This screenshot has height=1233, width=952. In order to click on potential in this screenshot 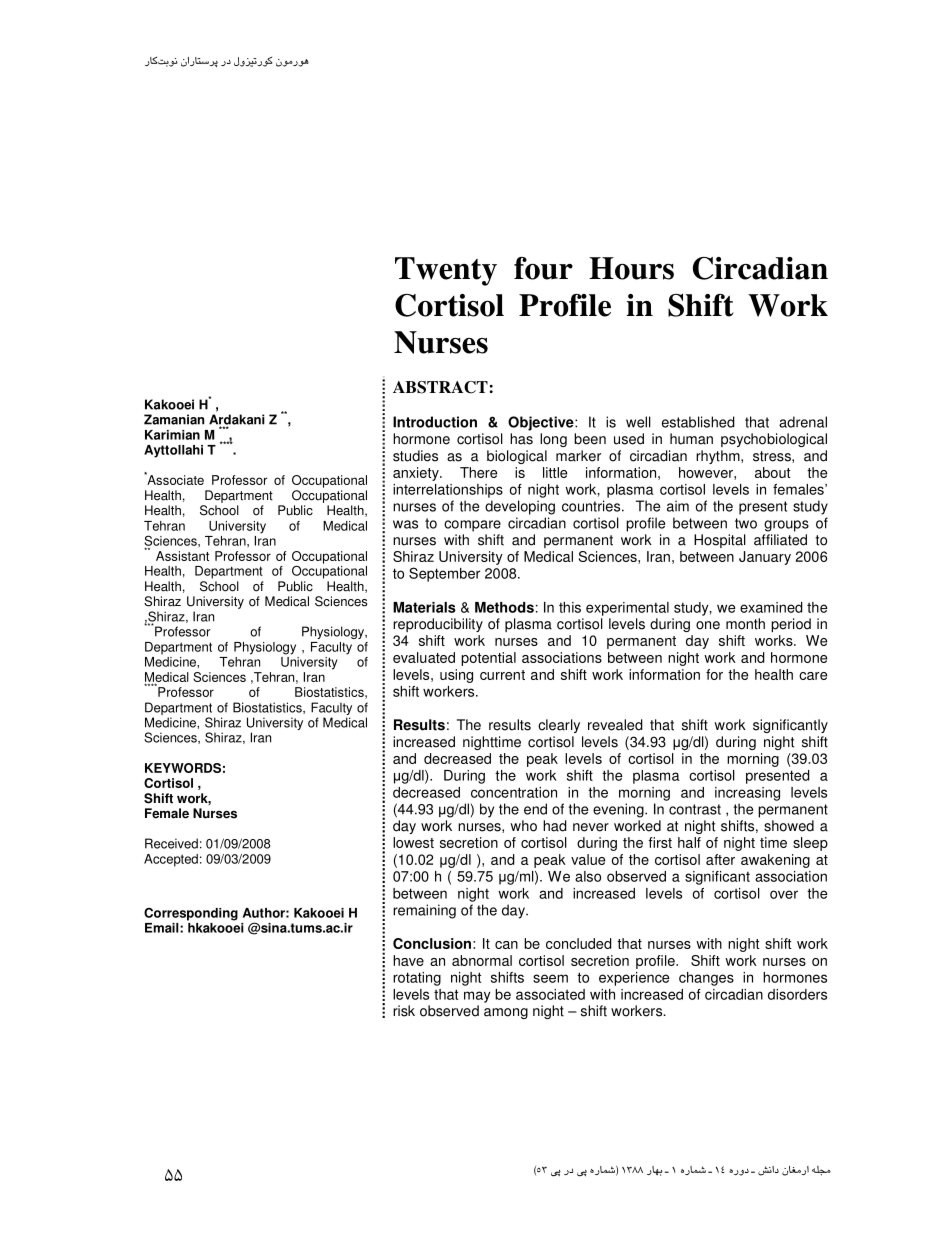, I will do `click(488, 659)`.
